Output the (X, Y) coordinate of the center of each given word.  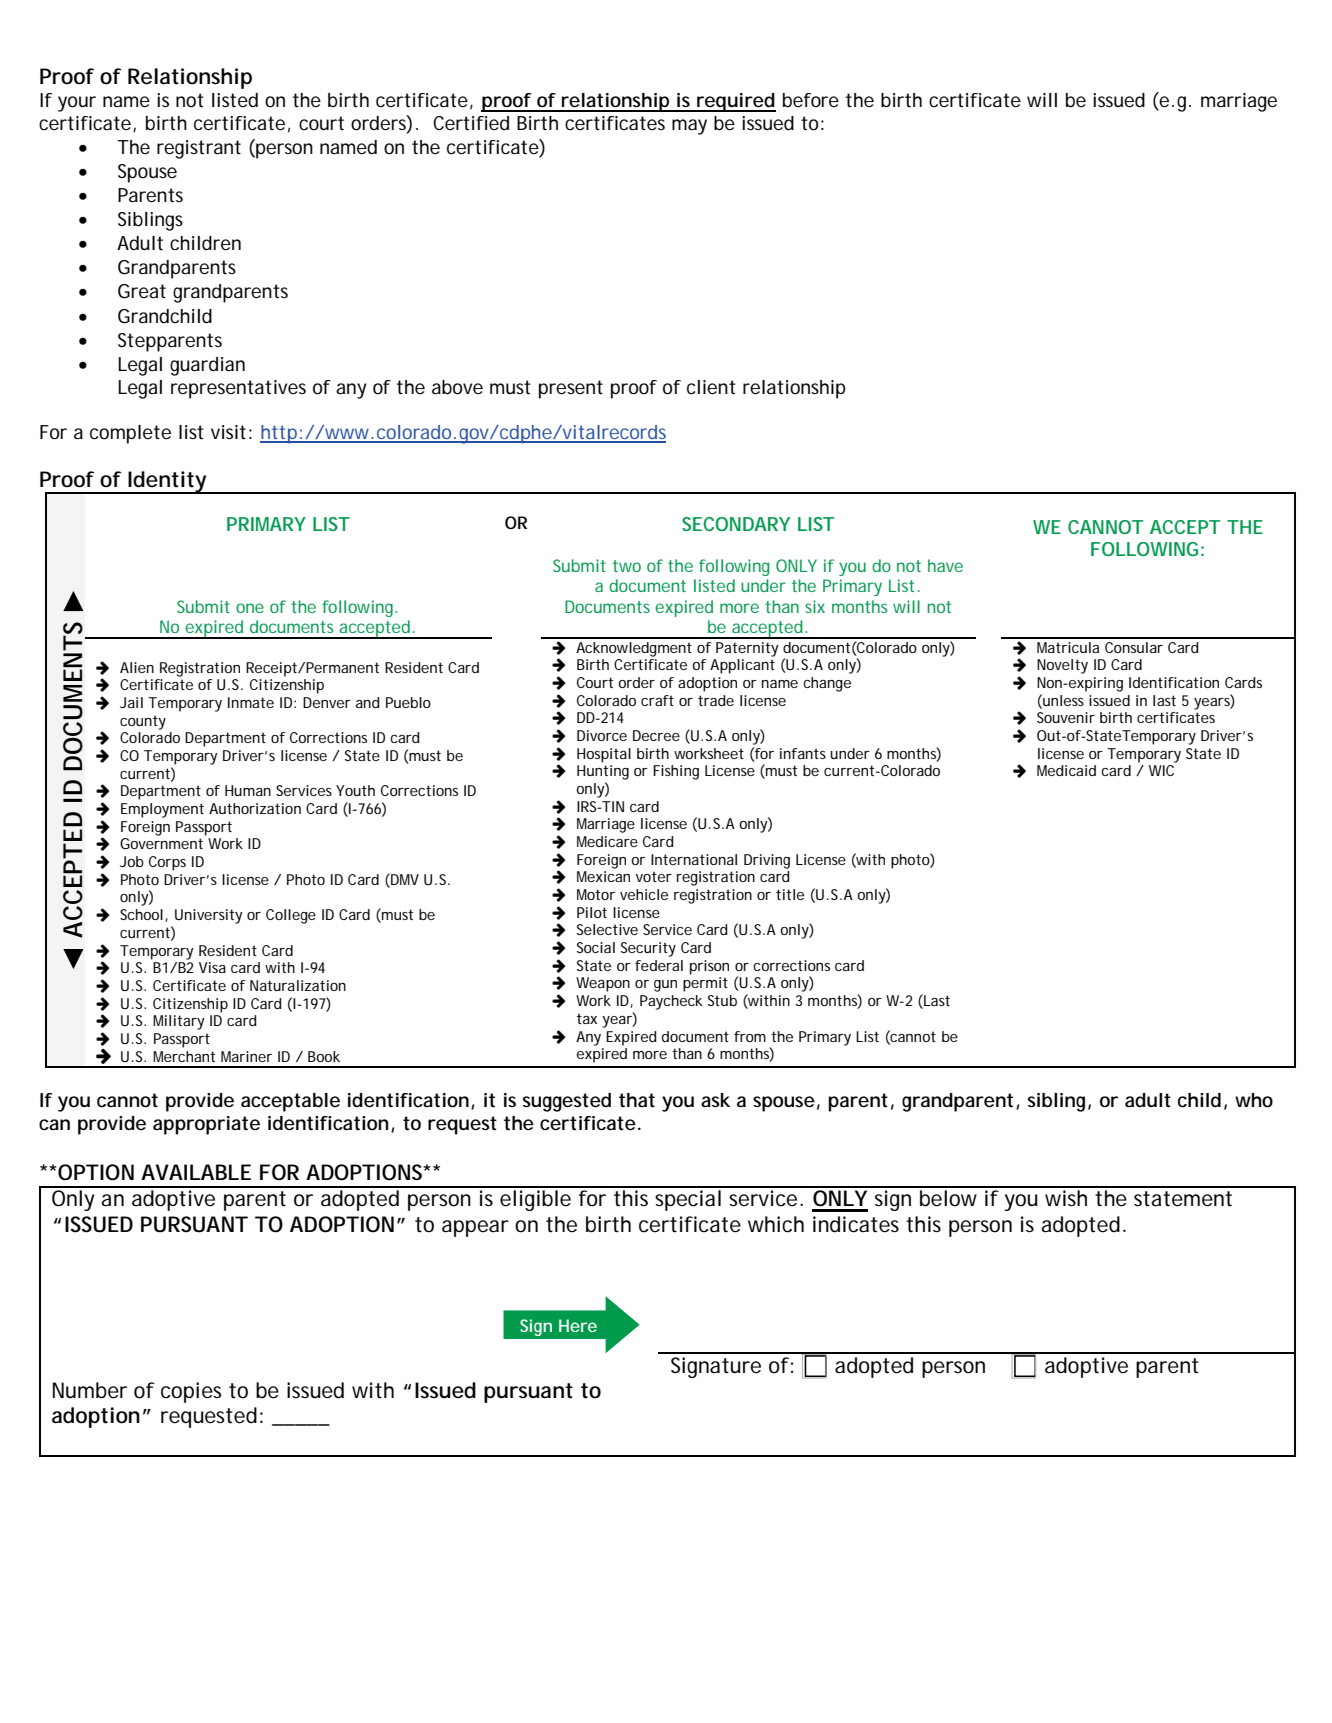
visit (228, 432)
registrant (199, 149)
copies (191, 1392)
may (689, 127)
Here (578, 1325)
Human (248, 790)
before (811, 100)
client (711, 387)
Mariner (246, 1056)
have (945, 565)
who (1254, 1100)
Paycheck (671, 1002)
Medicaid (1066, 770)
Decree (656, 735)
